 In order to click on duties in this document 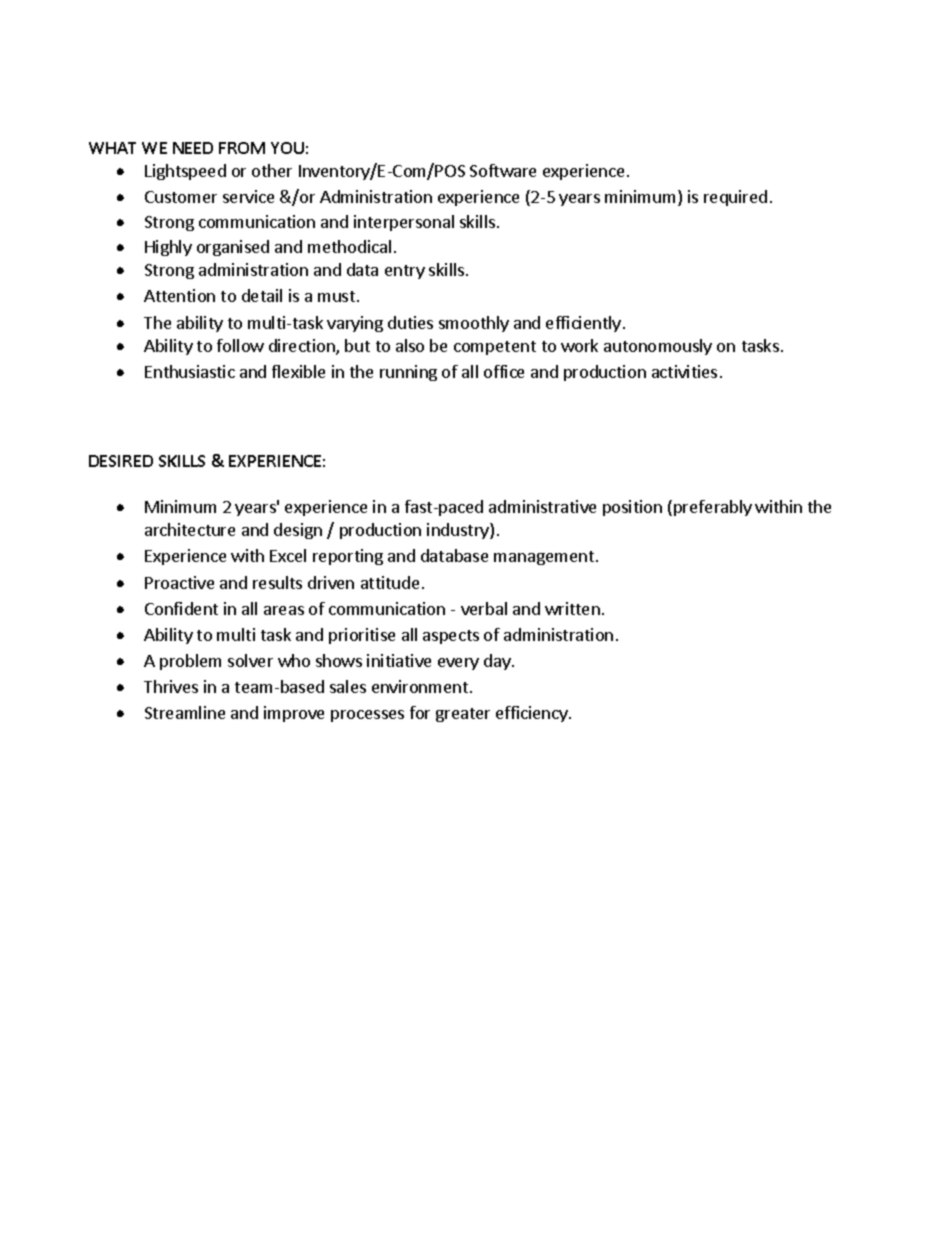, I will do `click(410, 322)`.
